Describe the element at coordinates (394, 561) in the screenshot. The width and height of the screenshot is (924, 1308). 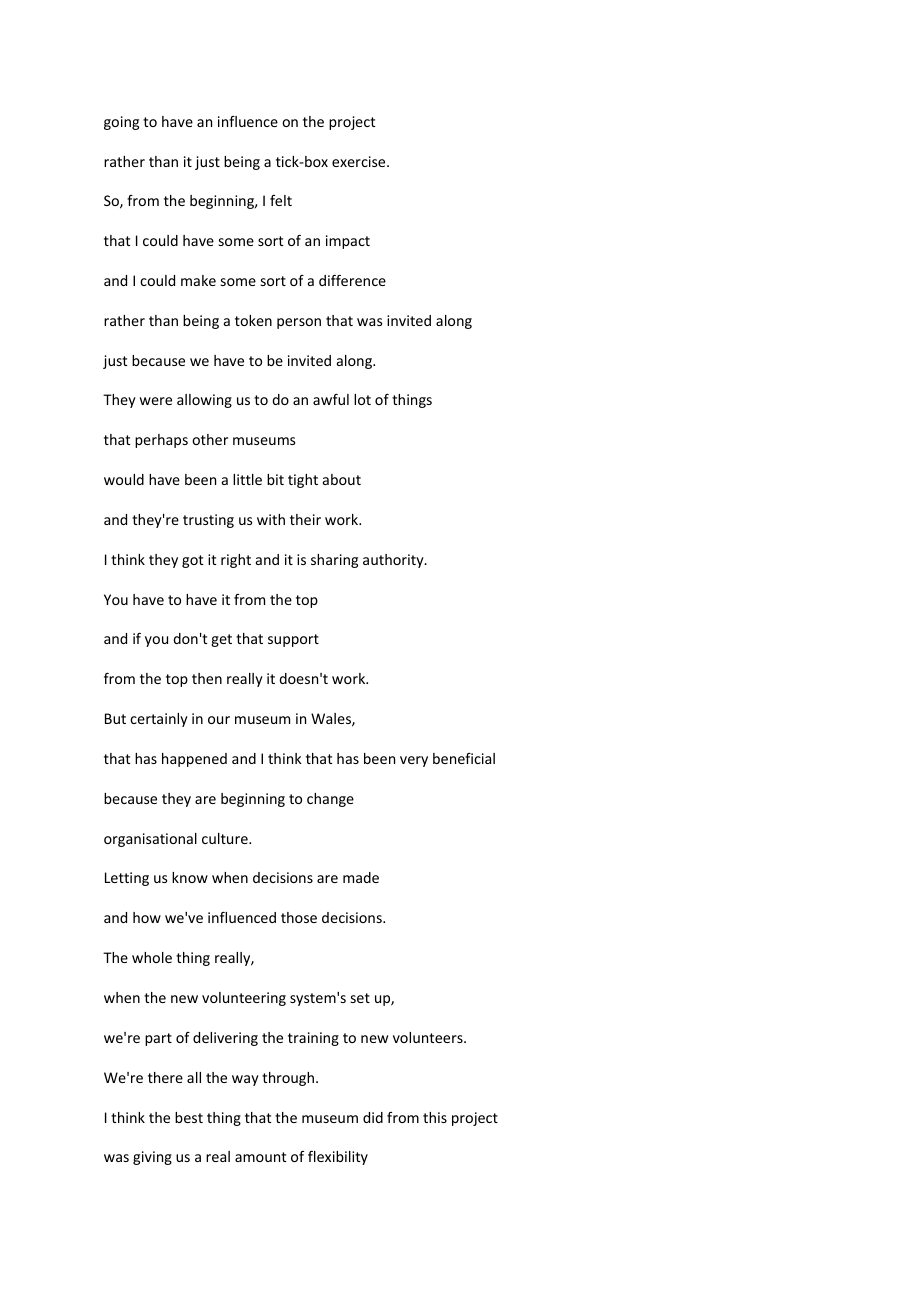
I see `authority` at that location.
